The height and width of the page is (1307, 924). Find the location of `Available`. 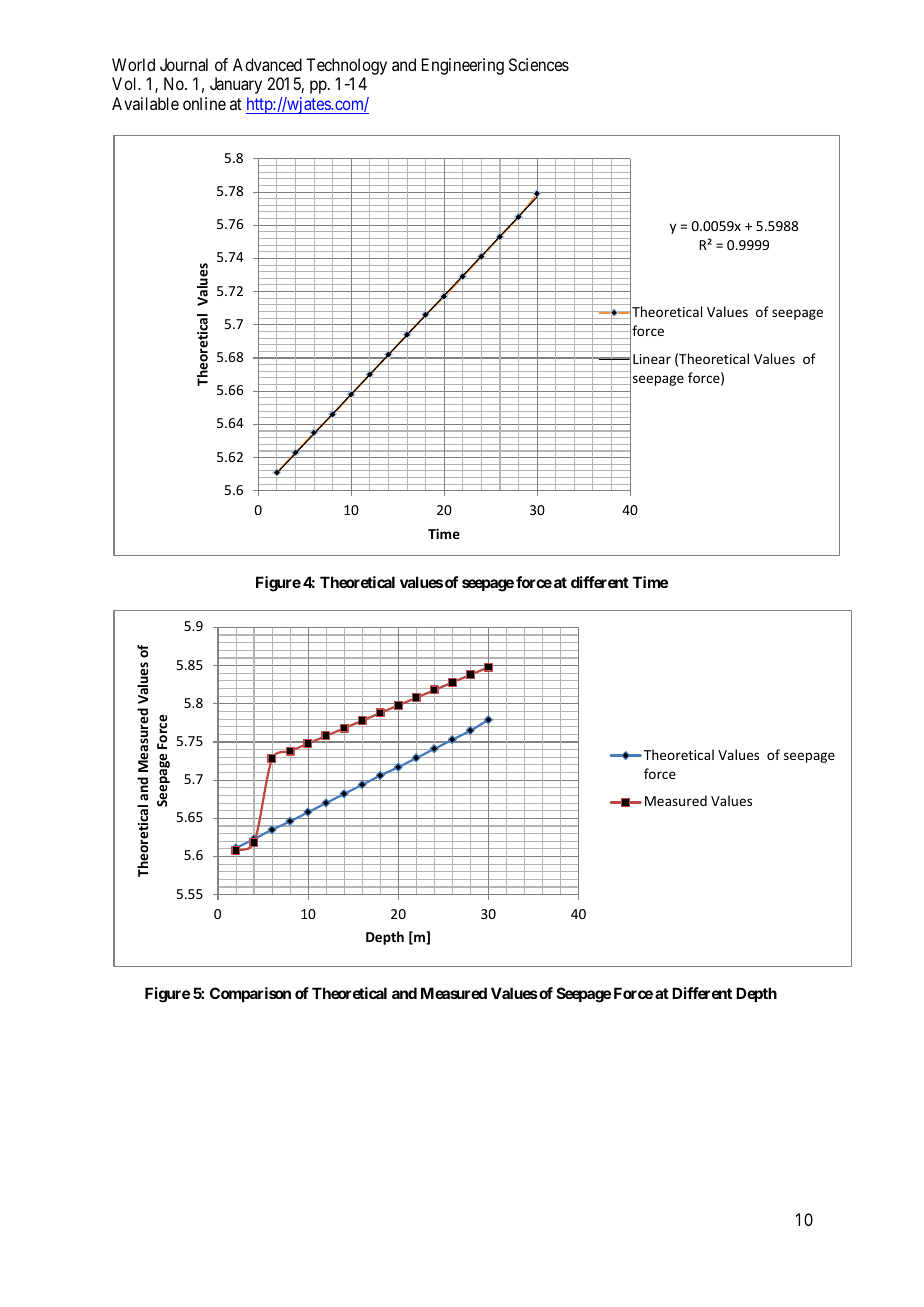

Available is located at coordinates (145, 103).
